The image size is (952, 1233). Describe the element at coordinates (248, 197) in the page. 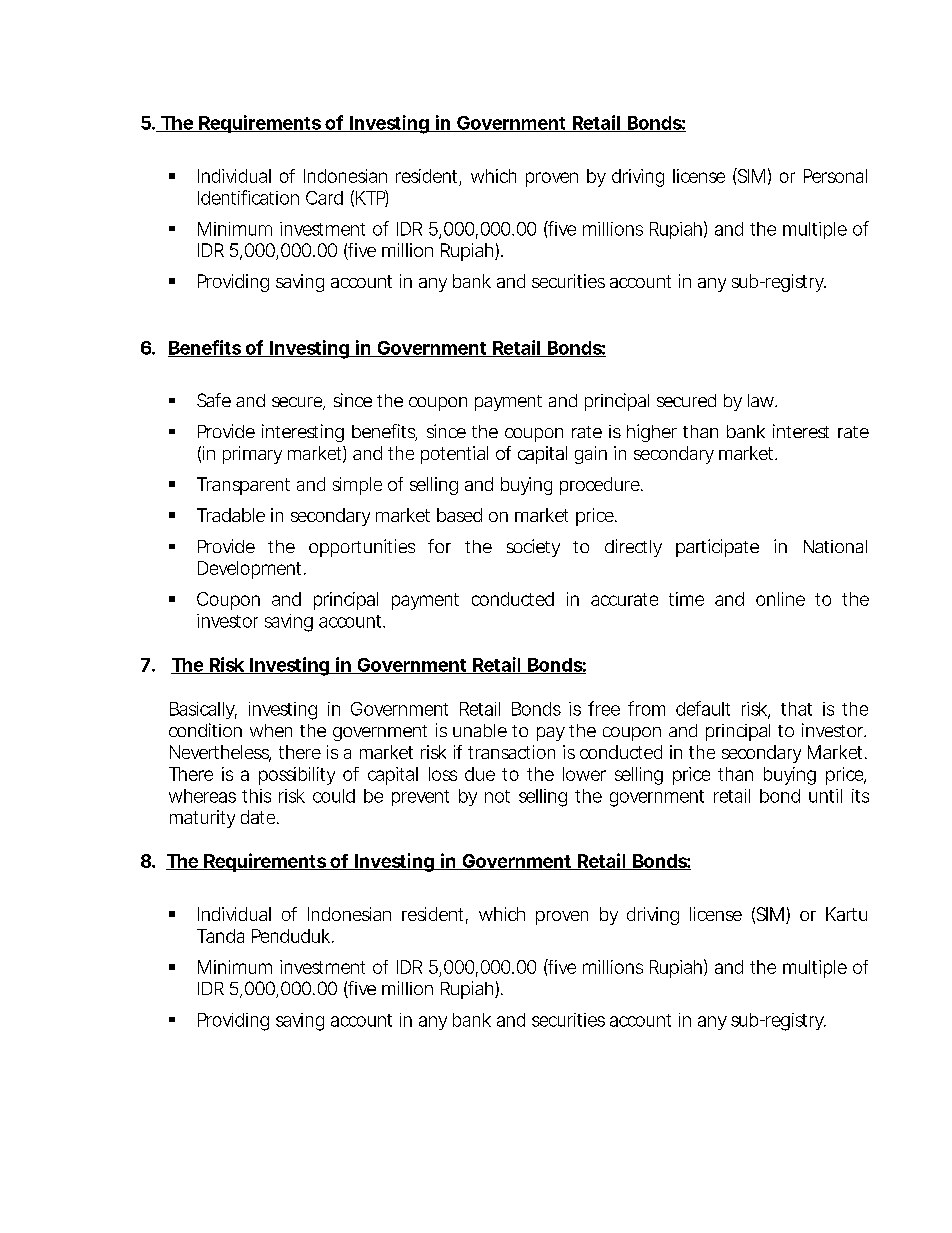

I see `Identification` at that location.
